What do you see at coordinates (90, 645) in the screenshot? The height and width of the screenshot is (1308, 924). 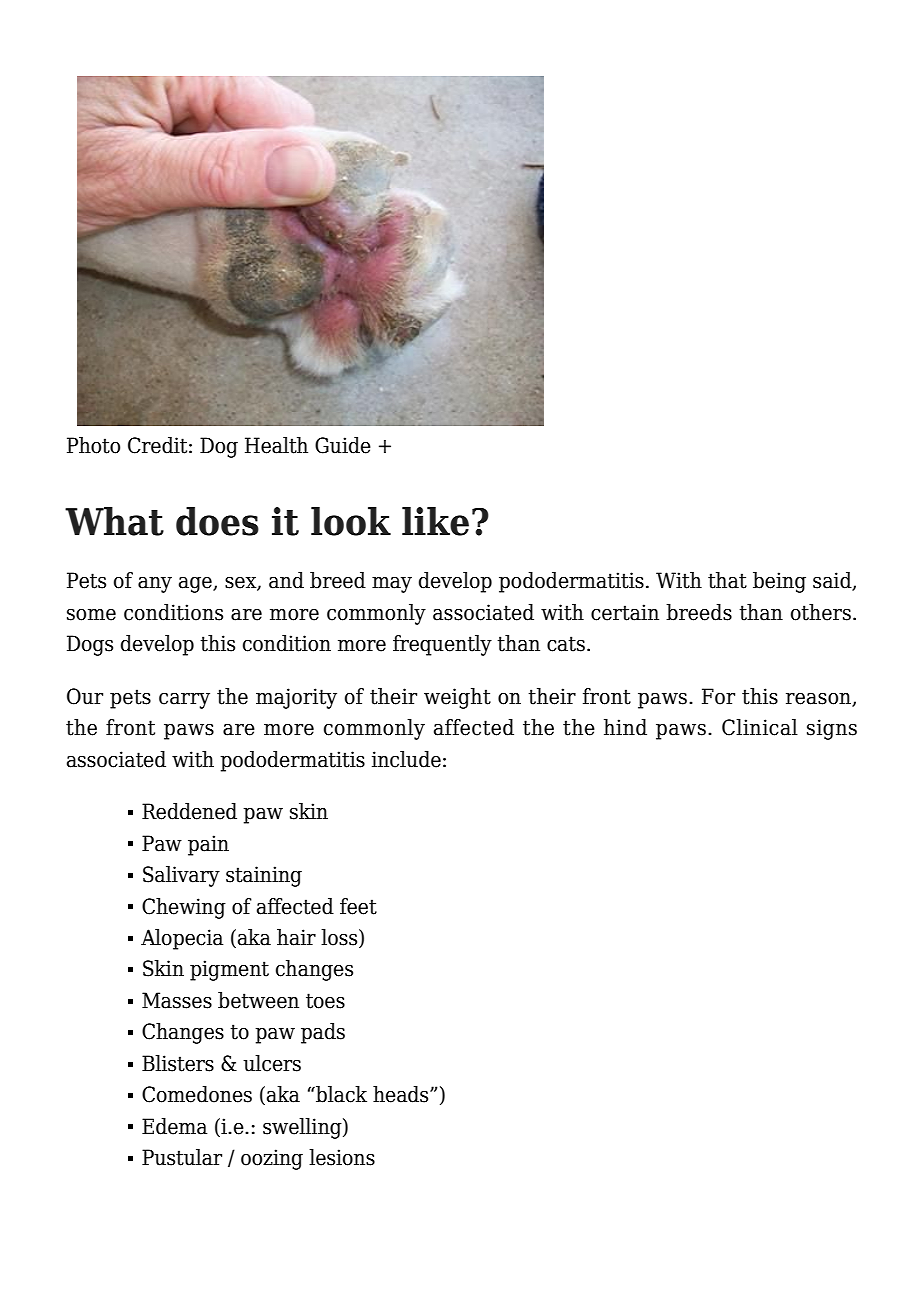 I see `Dogs` at bounding box center [90, 645].
